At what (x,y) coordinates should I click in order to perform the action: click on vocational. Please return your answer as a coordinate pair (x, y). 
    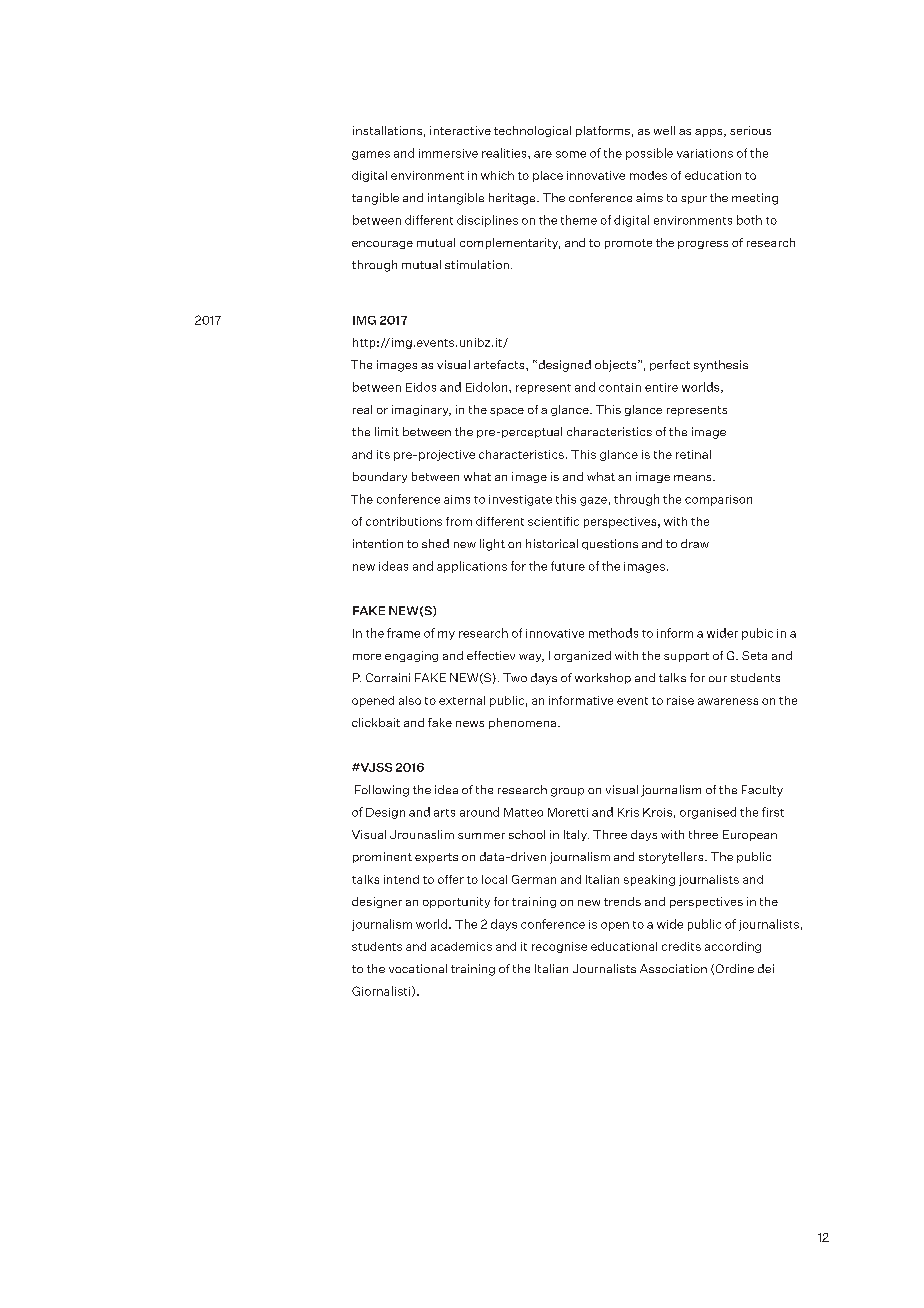
    Looking at the image, I should click on (418, 968).
